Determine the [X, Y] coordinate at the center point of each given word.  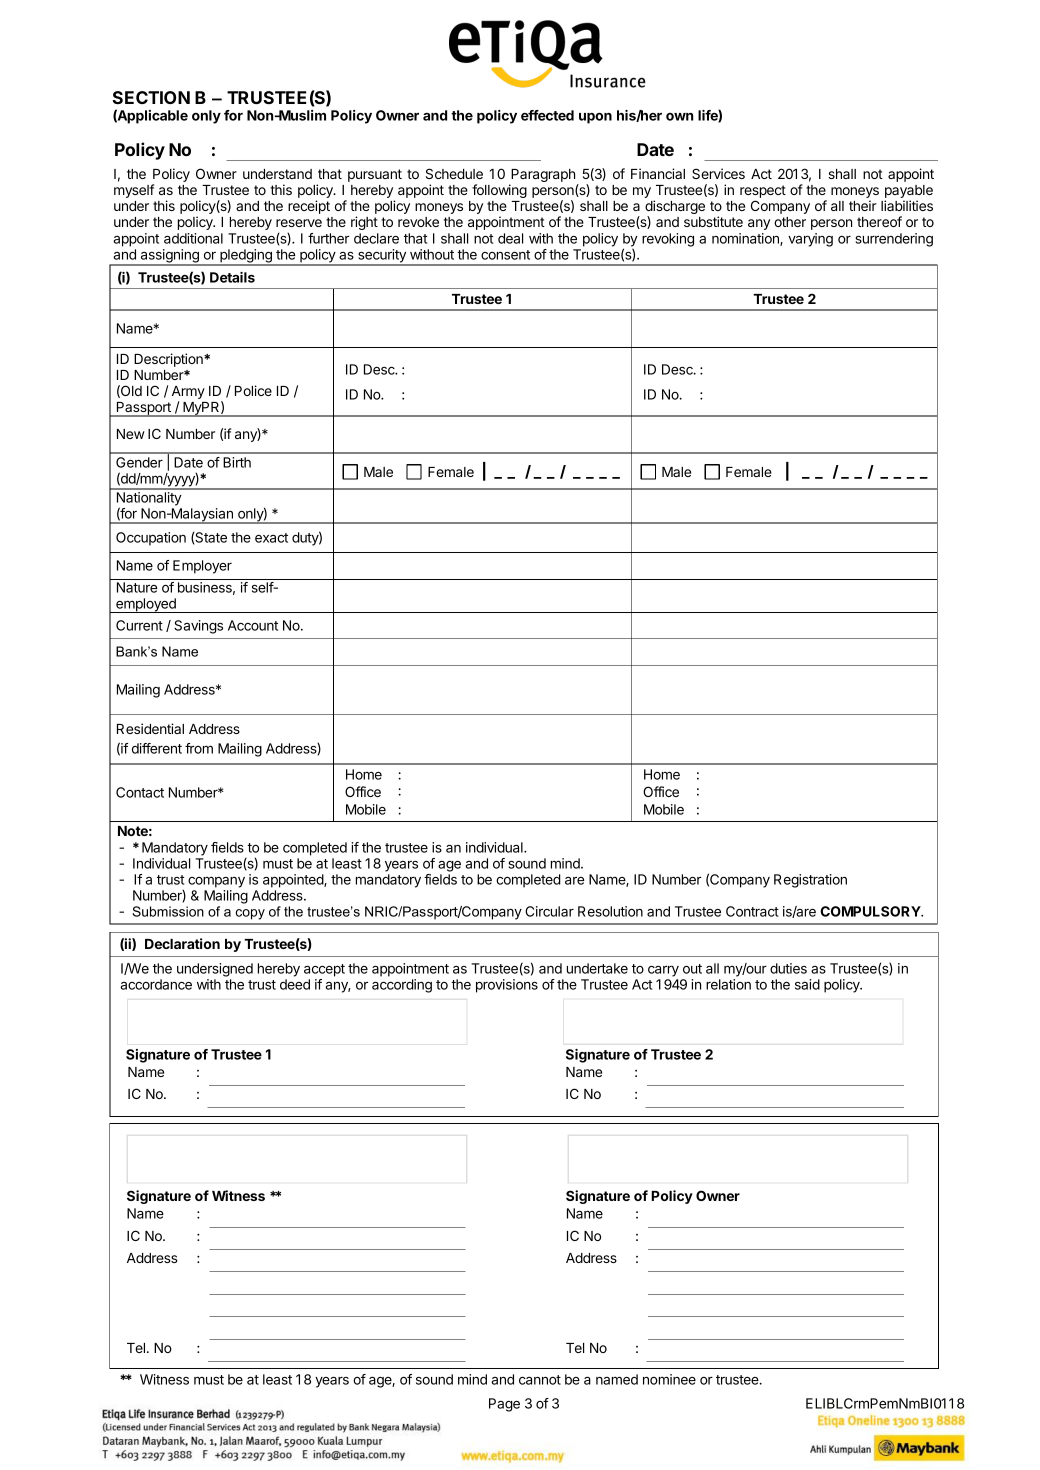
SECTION [151, 97]
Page [504, 1405]
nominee [669, 1379]
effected [547, 115]
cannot [540, 1380]
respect [763, 193]
